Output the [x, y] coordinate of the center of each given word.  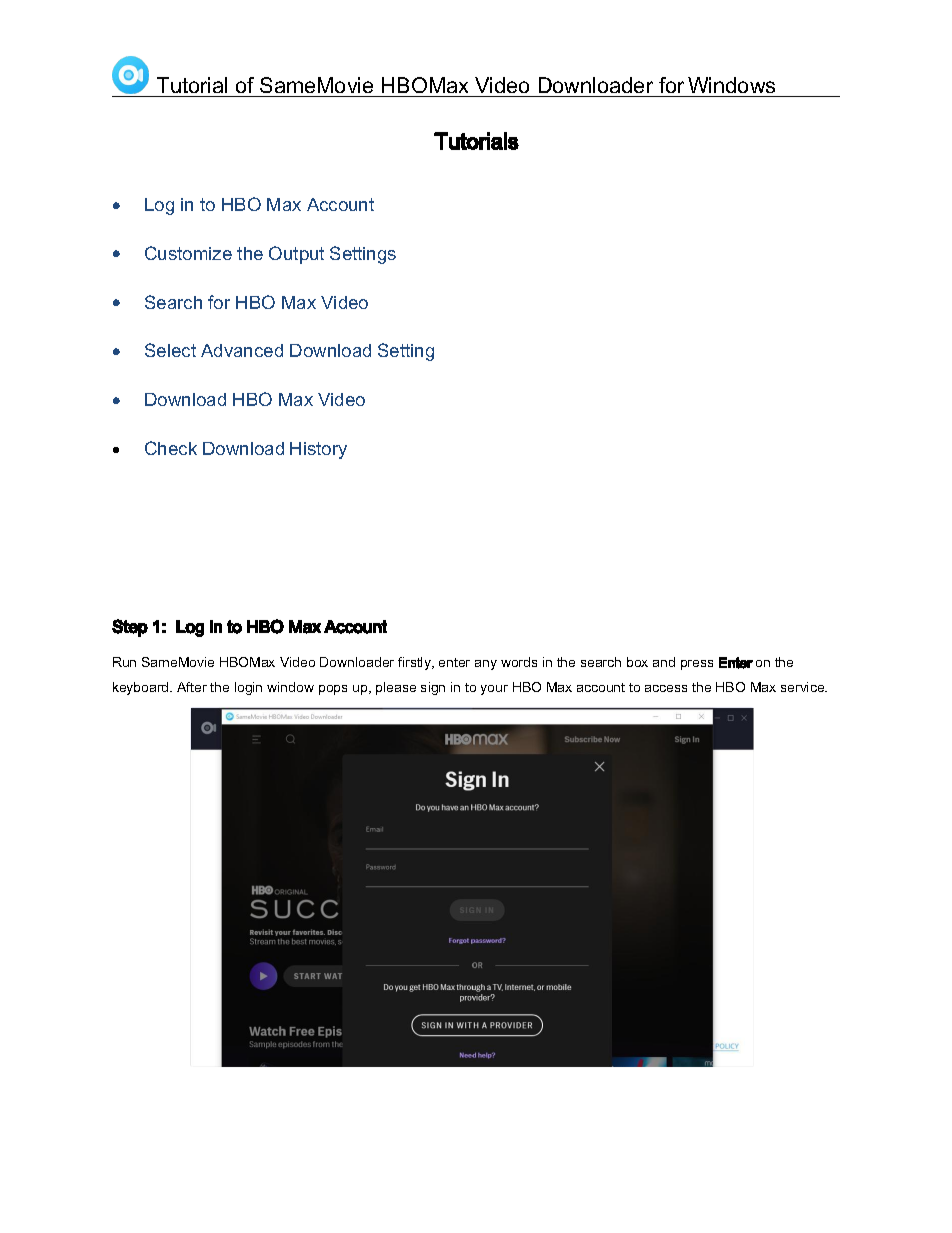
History [318, 450]
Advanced [242, 350]
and [664, 662]
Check [171, 448]
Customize [188, 253]
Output [296, 255]
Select [170, 350]
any [486, 665]
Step [130, 628]
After [192, 687]
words [519, 662]
